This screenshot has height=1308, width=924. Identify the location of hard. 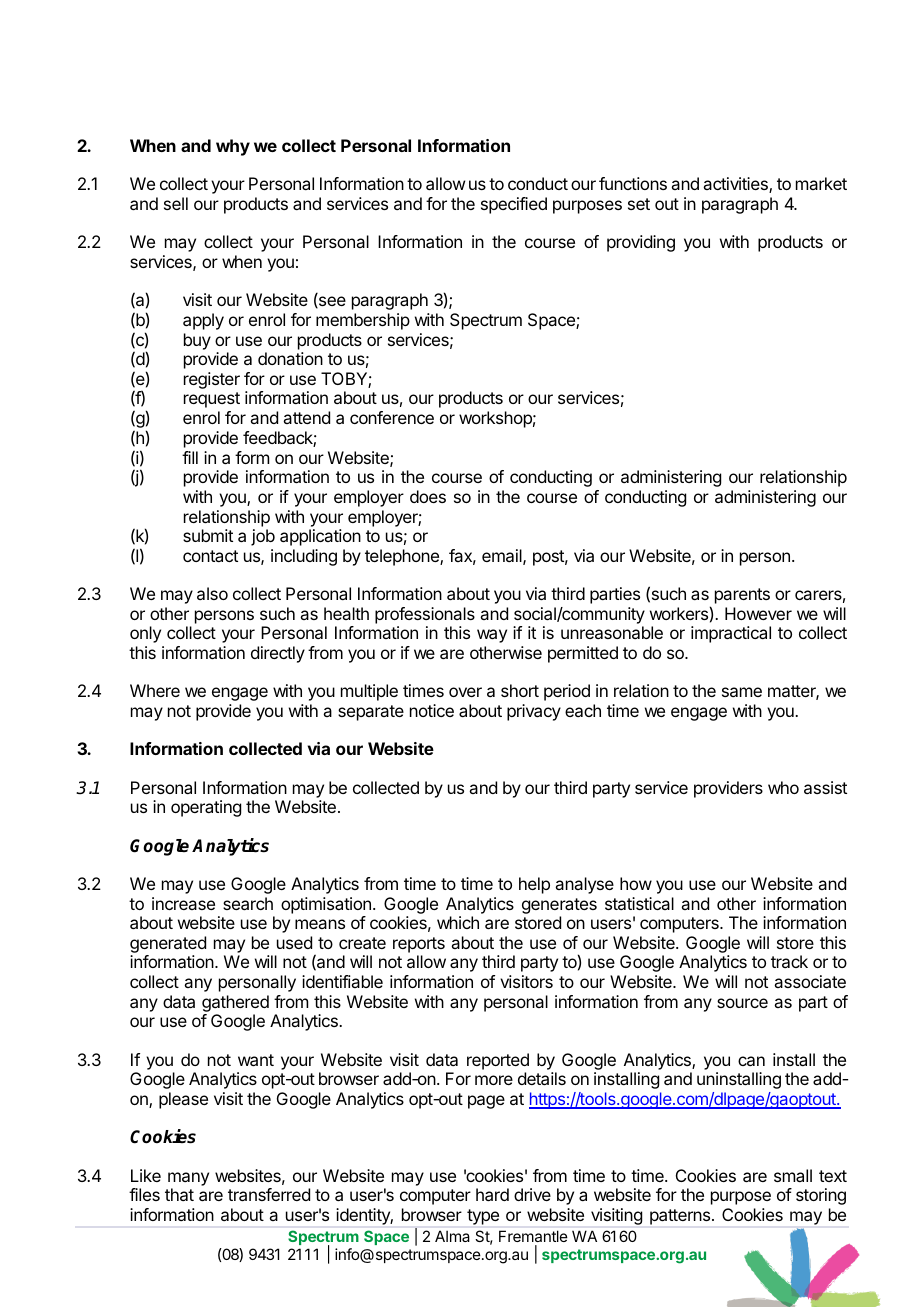
(492, 1194).
